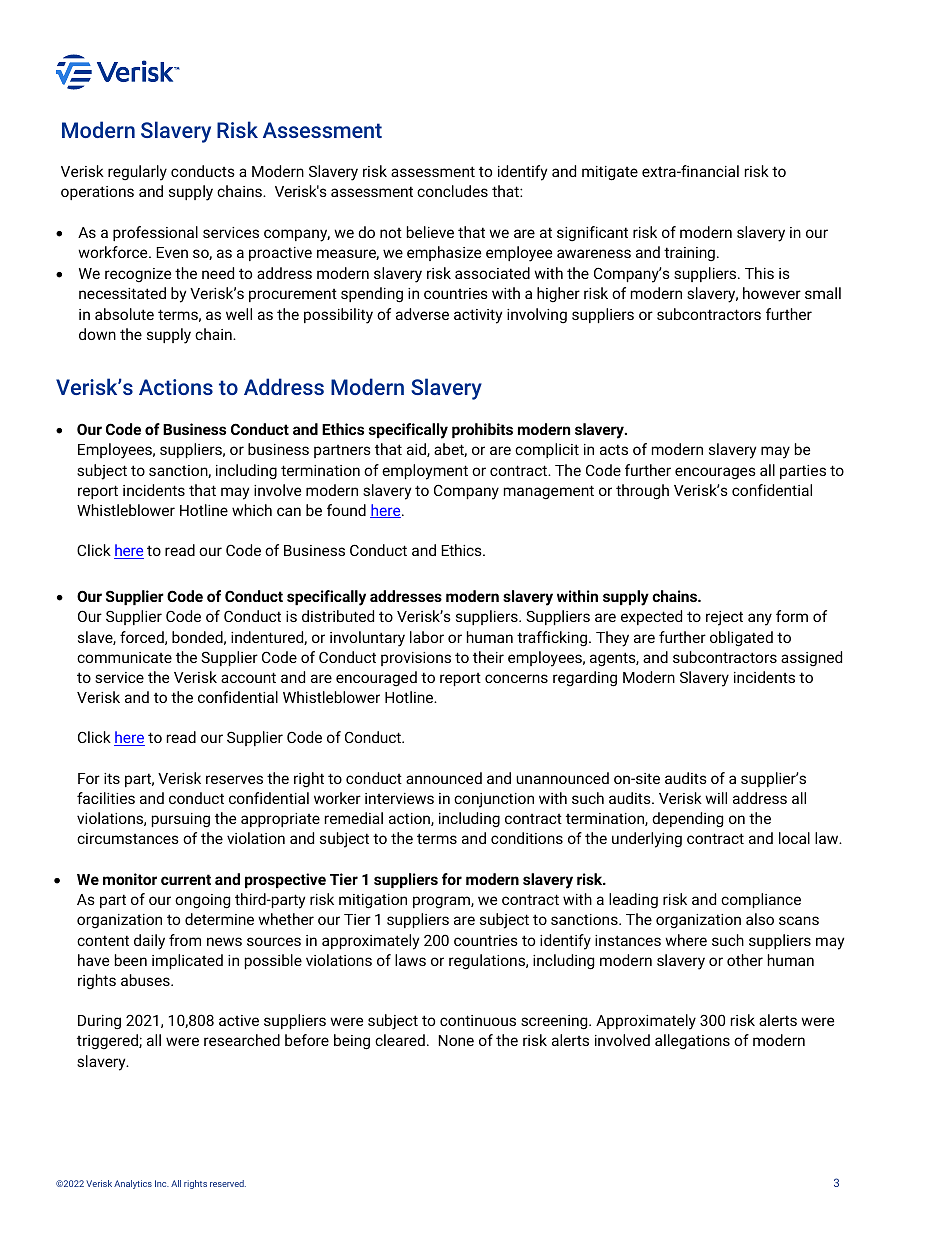 The height and width of the image is (1233, 952). Describe the element at coordinates (252, 510) in the image. I see `which` at that location.
